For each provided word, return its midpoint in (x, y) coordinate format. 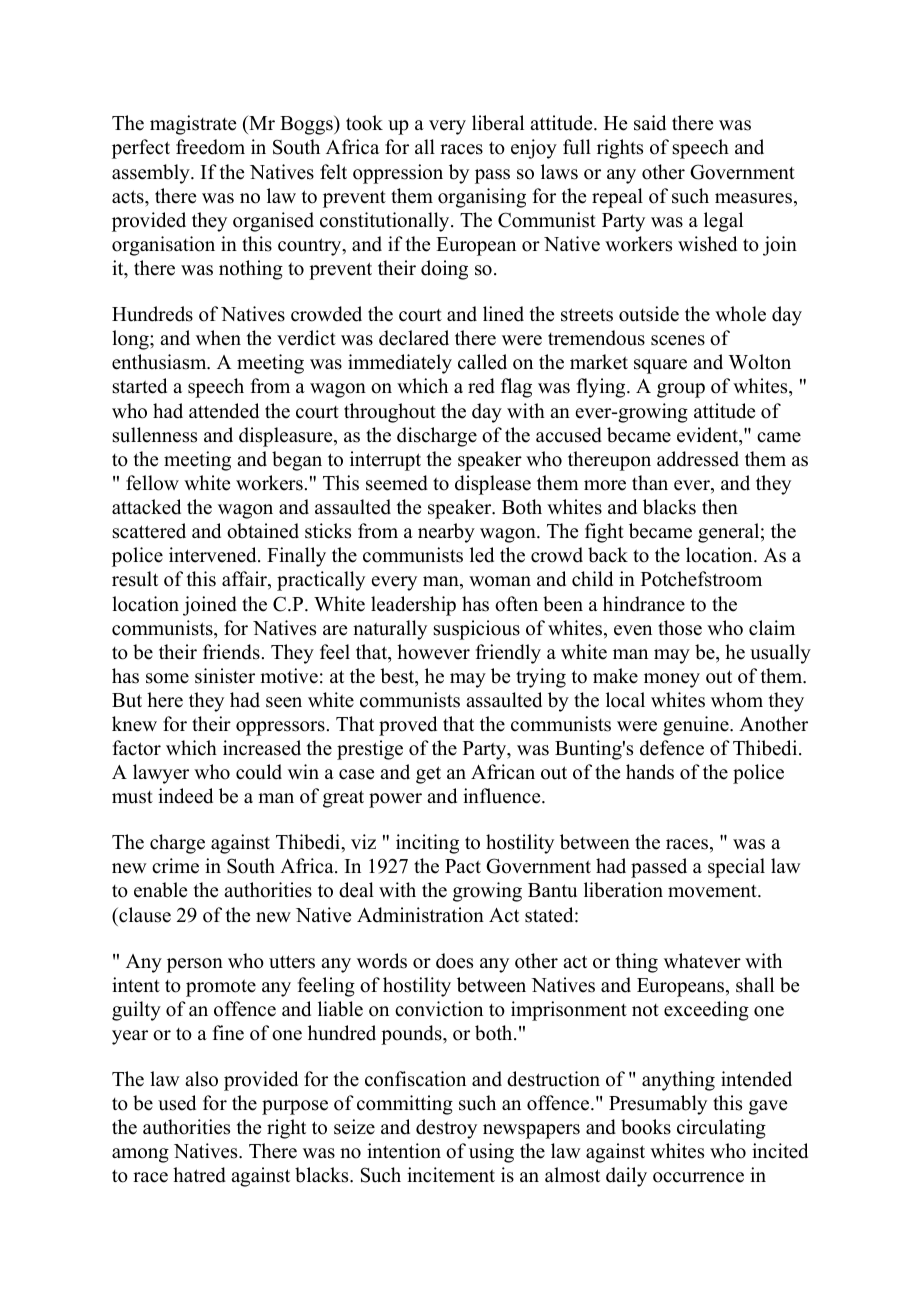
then (720, 507)
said (650, 123)
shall (755, 985)
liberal (498, 123)
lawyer (161, 774)
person (195, 965)
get (428, 775)
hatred (199, 1175)
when (218, 338)
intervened (214, 555)
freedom (210, 147)
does (454, 961)
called (482, 362)
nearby (446, 533)
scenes (678, 340)
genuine (697, 726)
